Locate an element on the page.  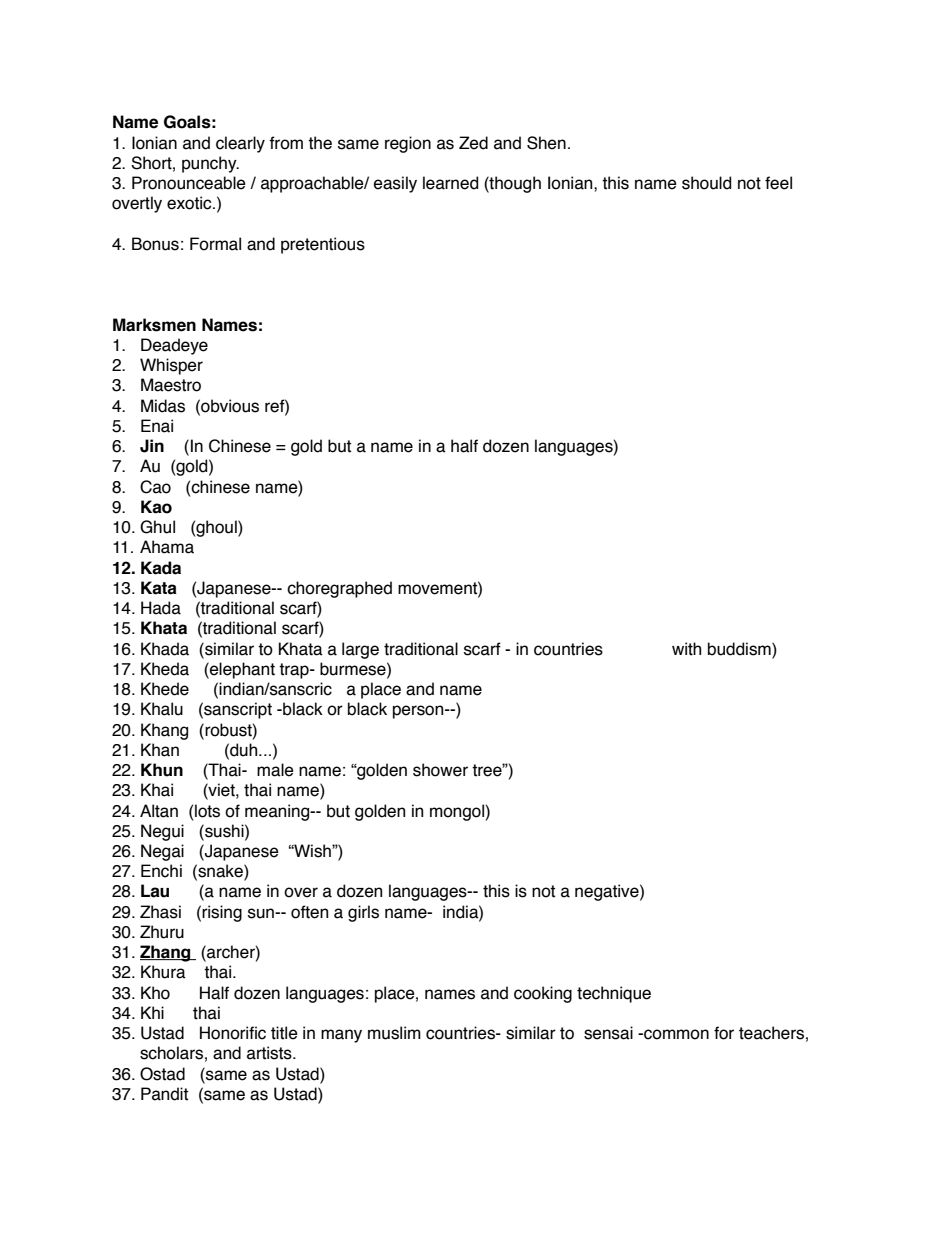
Honorific is located at coordinates (233, 1033).
